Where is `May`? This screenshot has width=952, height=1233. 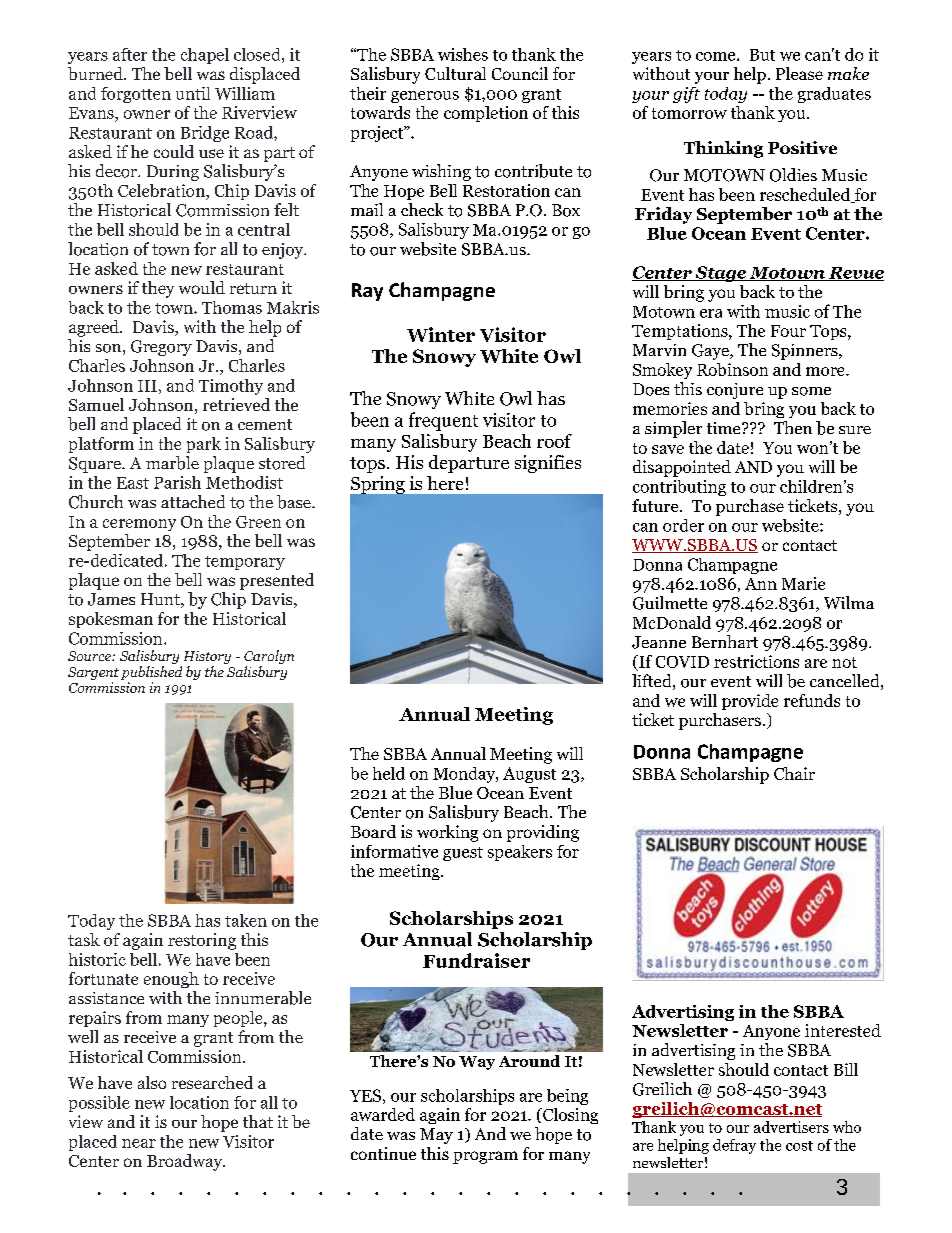 May is located at coordinates (436, 1136).
